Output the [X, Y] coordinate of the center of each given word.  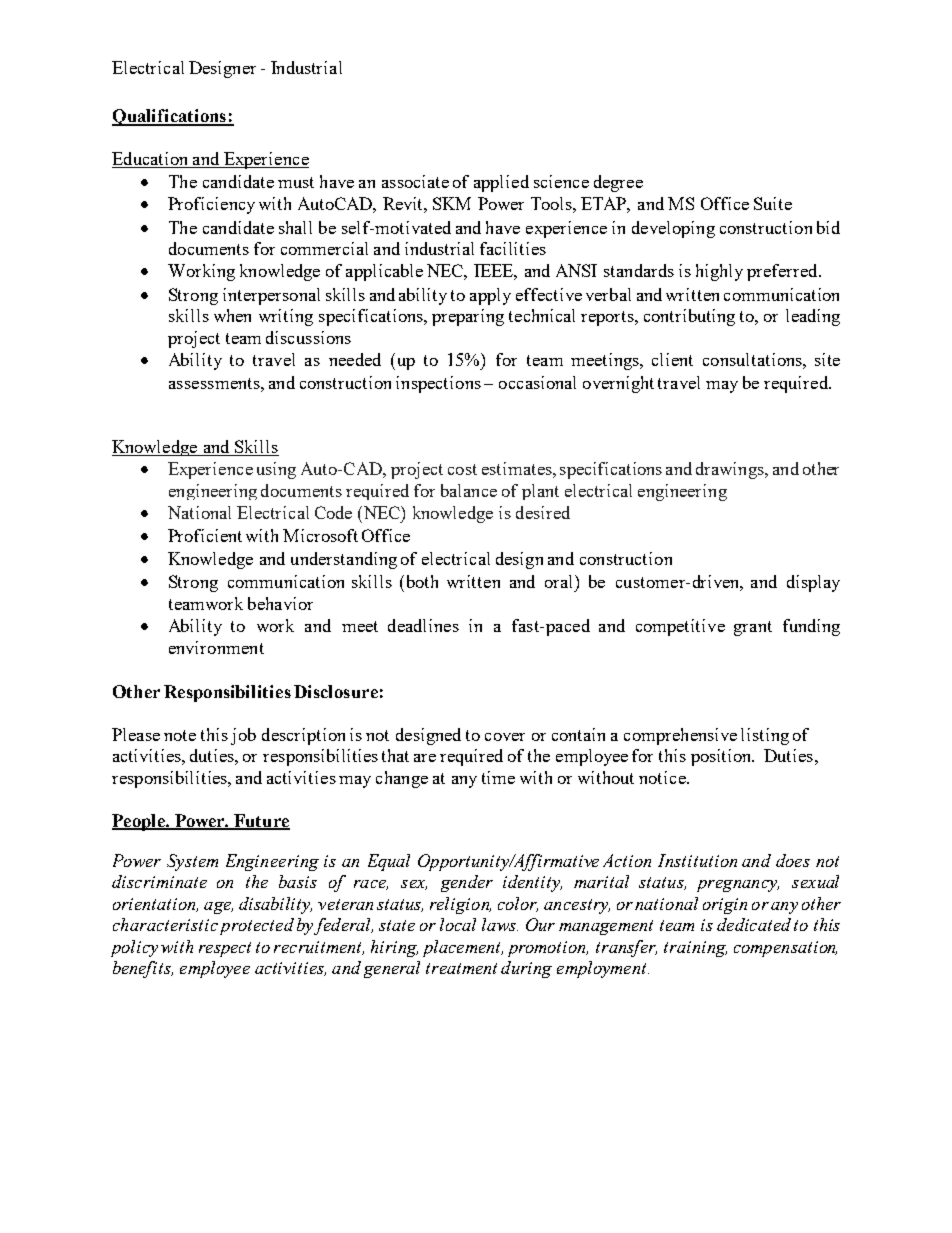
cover [505, 737]
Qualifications [170, 117]
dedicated [754, 924]
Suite [773, 203]
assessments [215, 383]
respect [225, 949]
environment [216, 647]
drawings [731, 470]
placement [463, 948]
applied [501, 183]
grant [753, 628]
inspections [438, 384]
